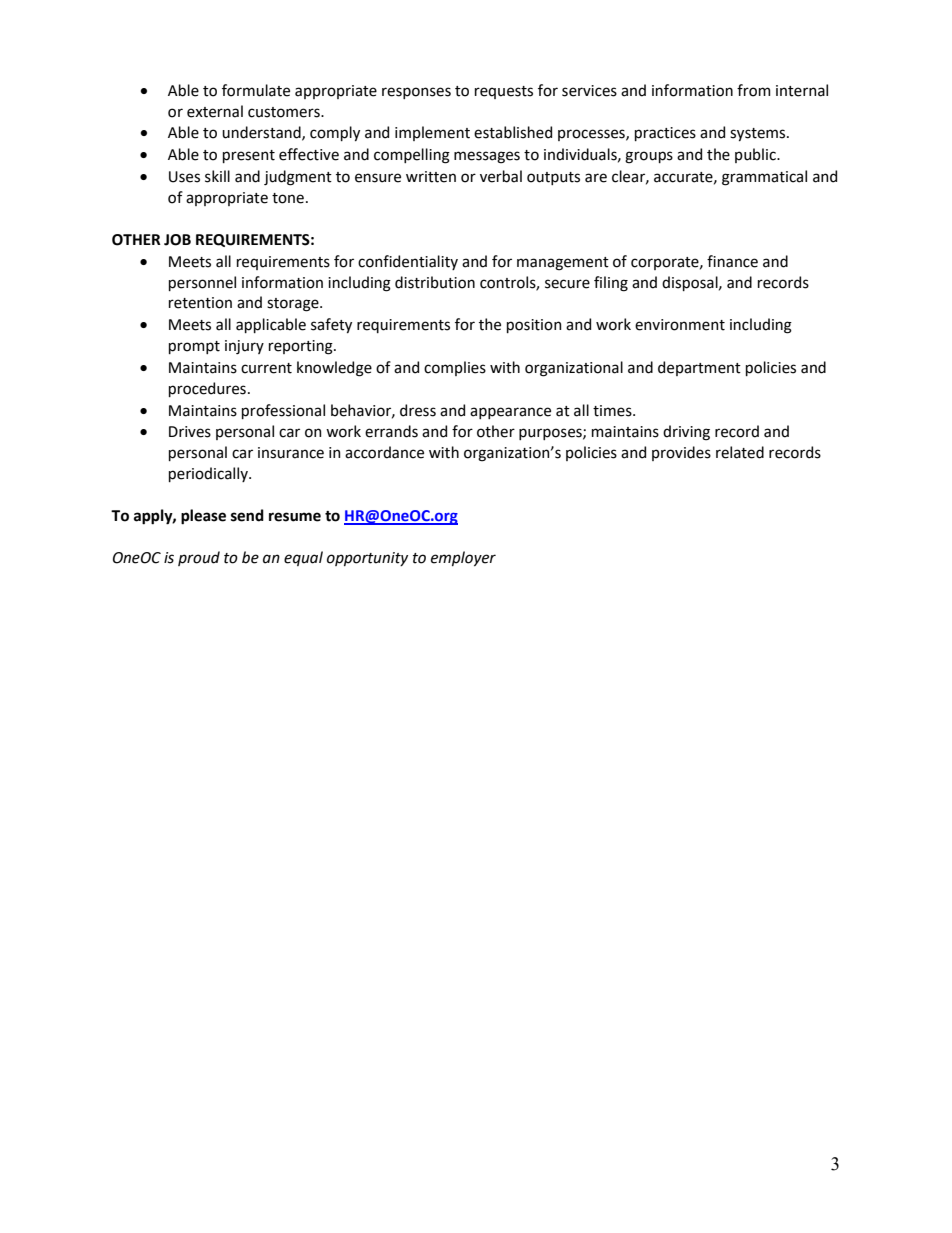 This page has width=952, height=1233. What do you see at coordinates (754, 90) in the page?
I see `from` at bounding box center [754, 90].
